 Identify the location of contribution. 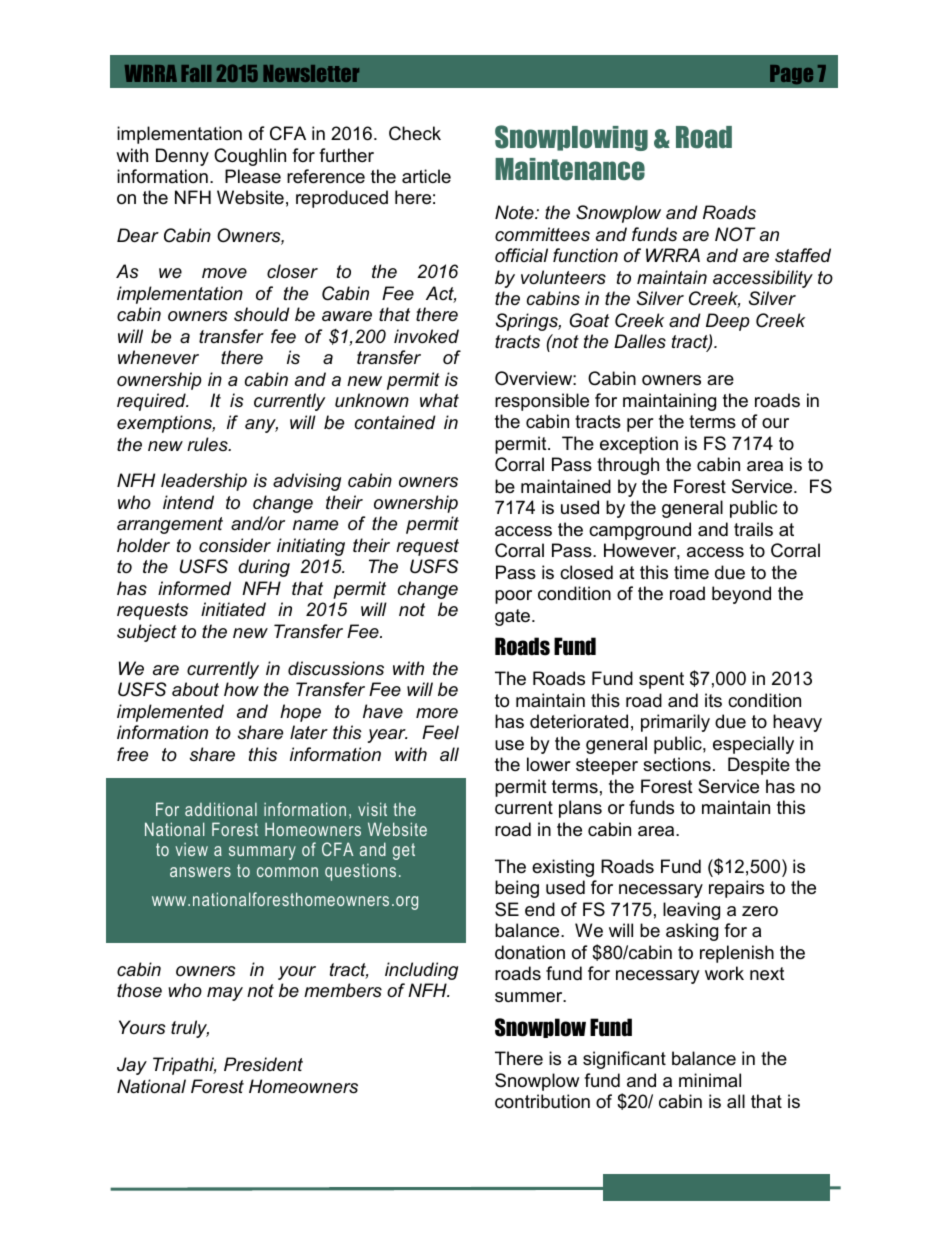
(542, 1101).
